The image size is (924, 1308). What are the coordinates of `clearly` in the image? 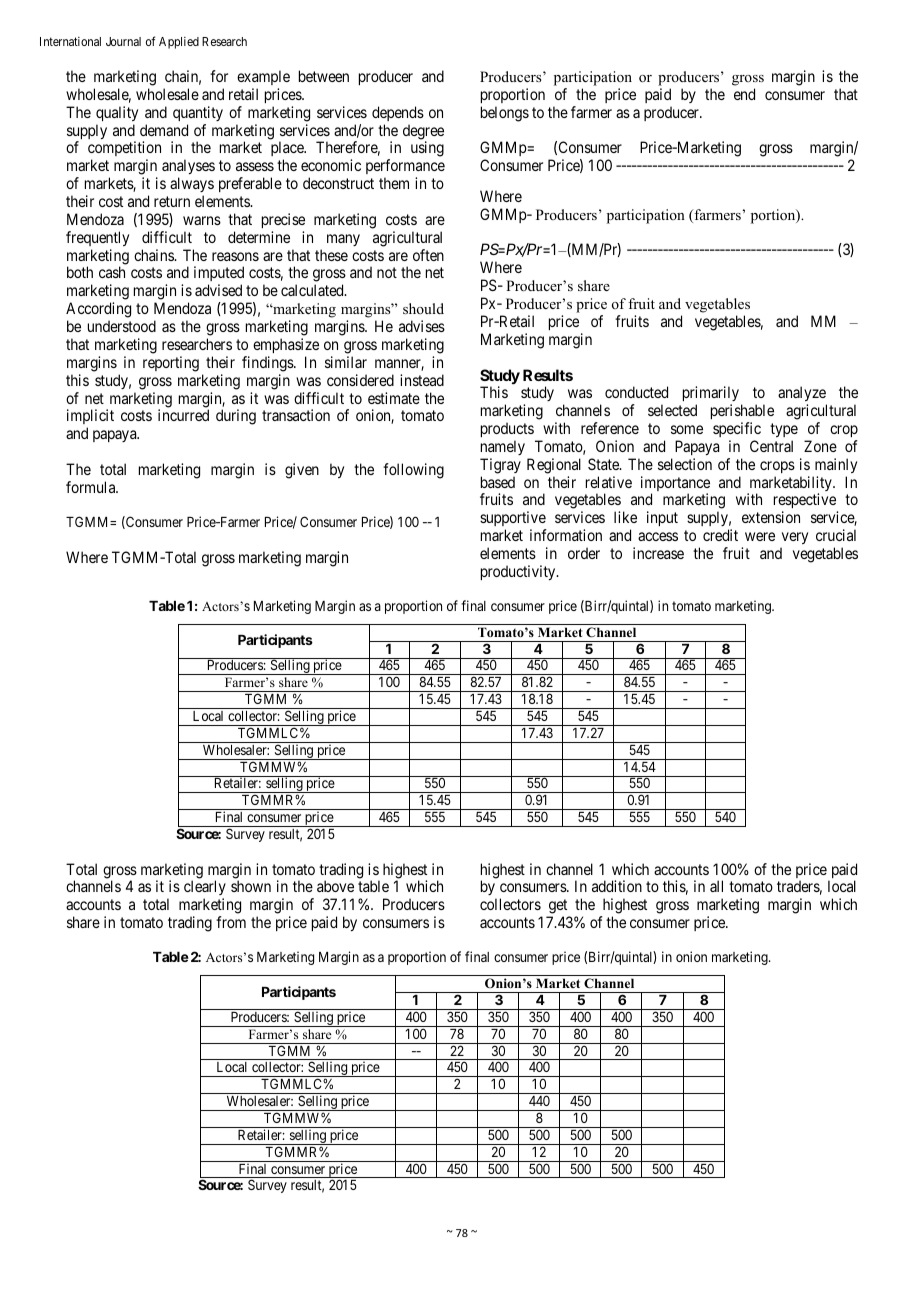 It's located at (205, 889).
